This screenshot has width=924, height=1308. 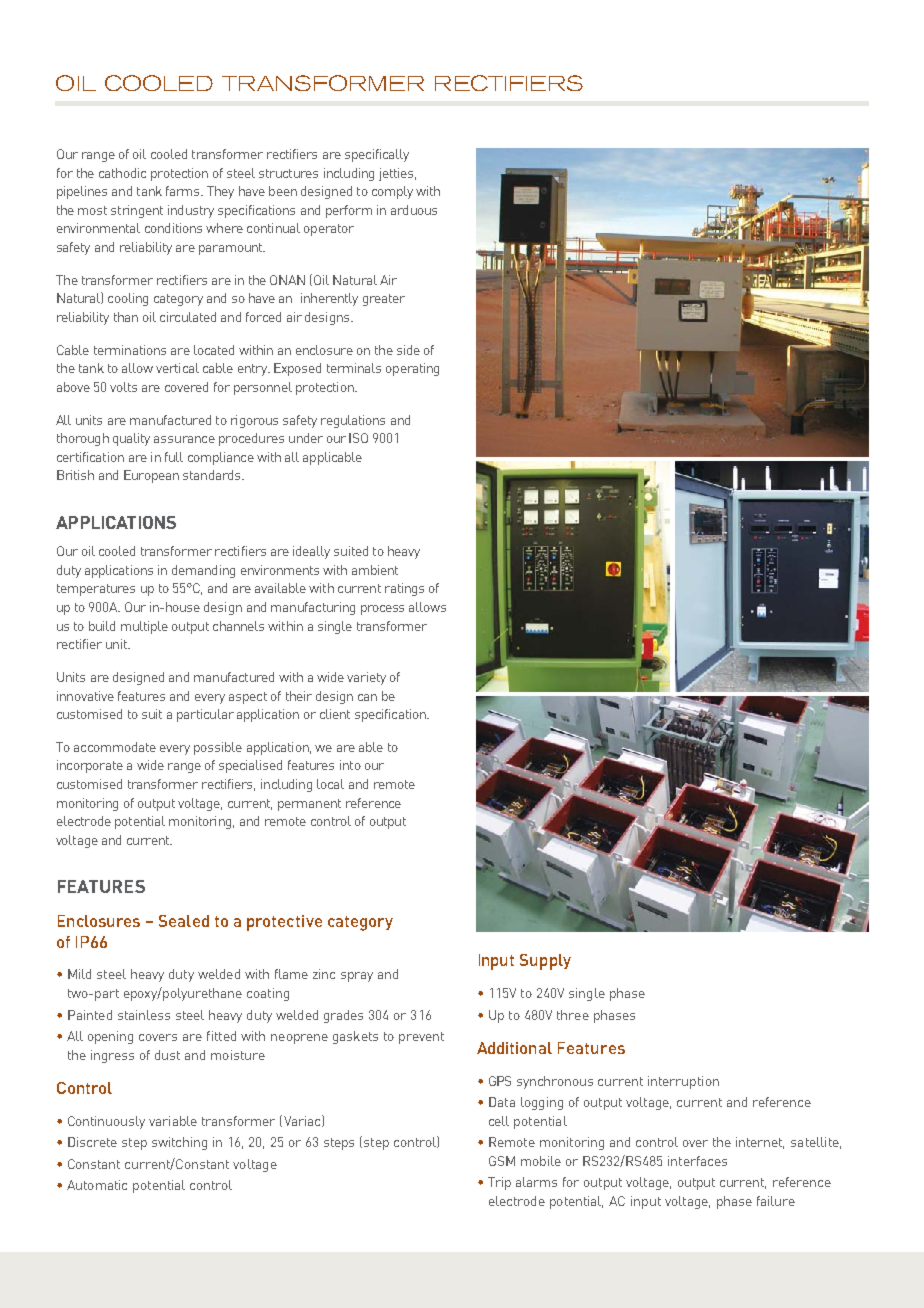 I want to click on comply, so click(x=392, y=192).
